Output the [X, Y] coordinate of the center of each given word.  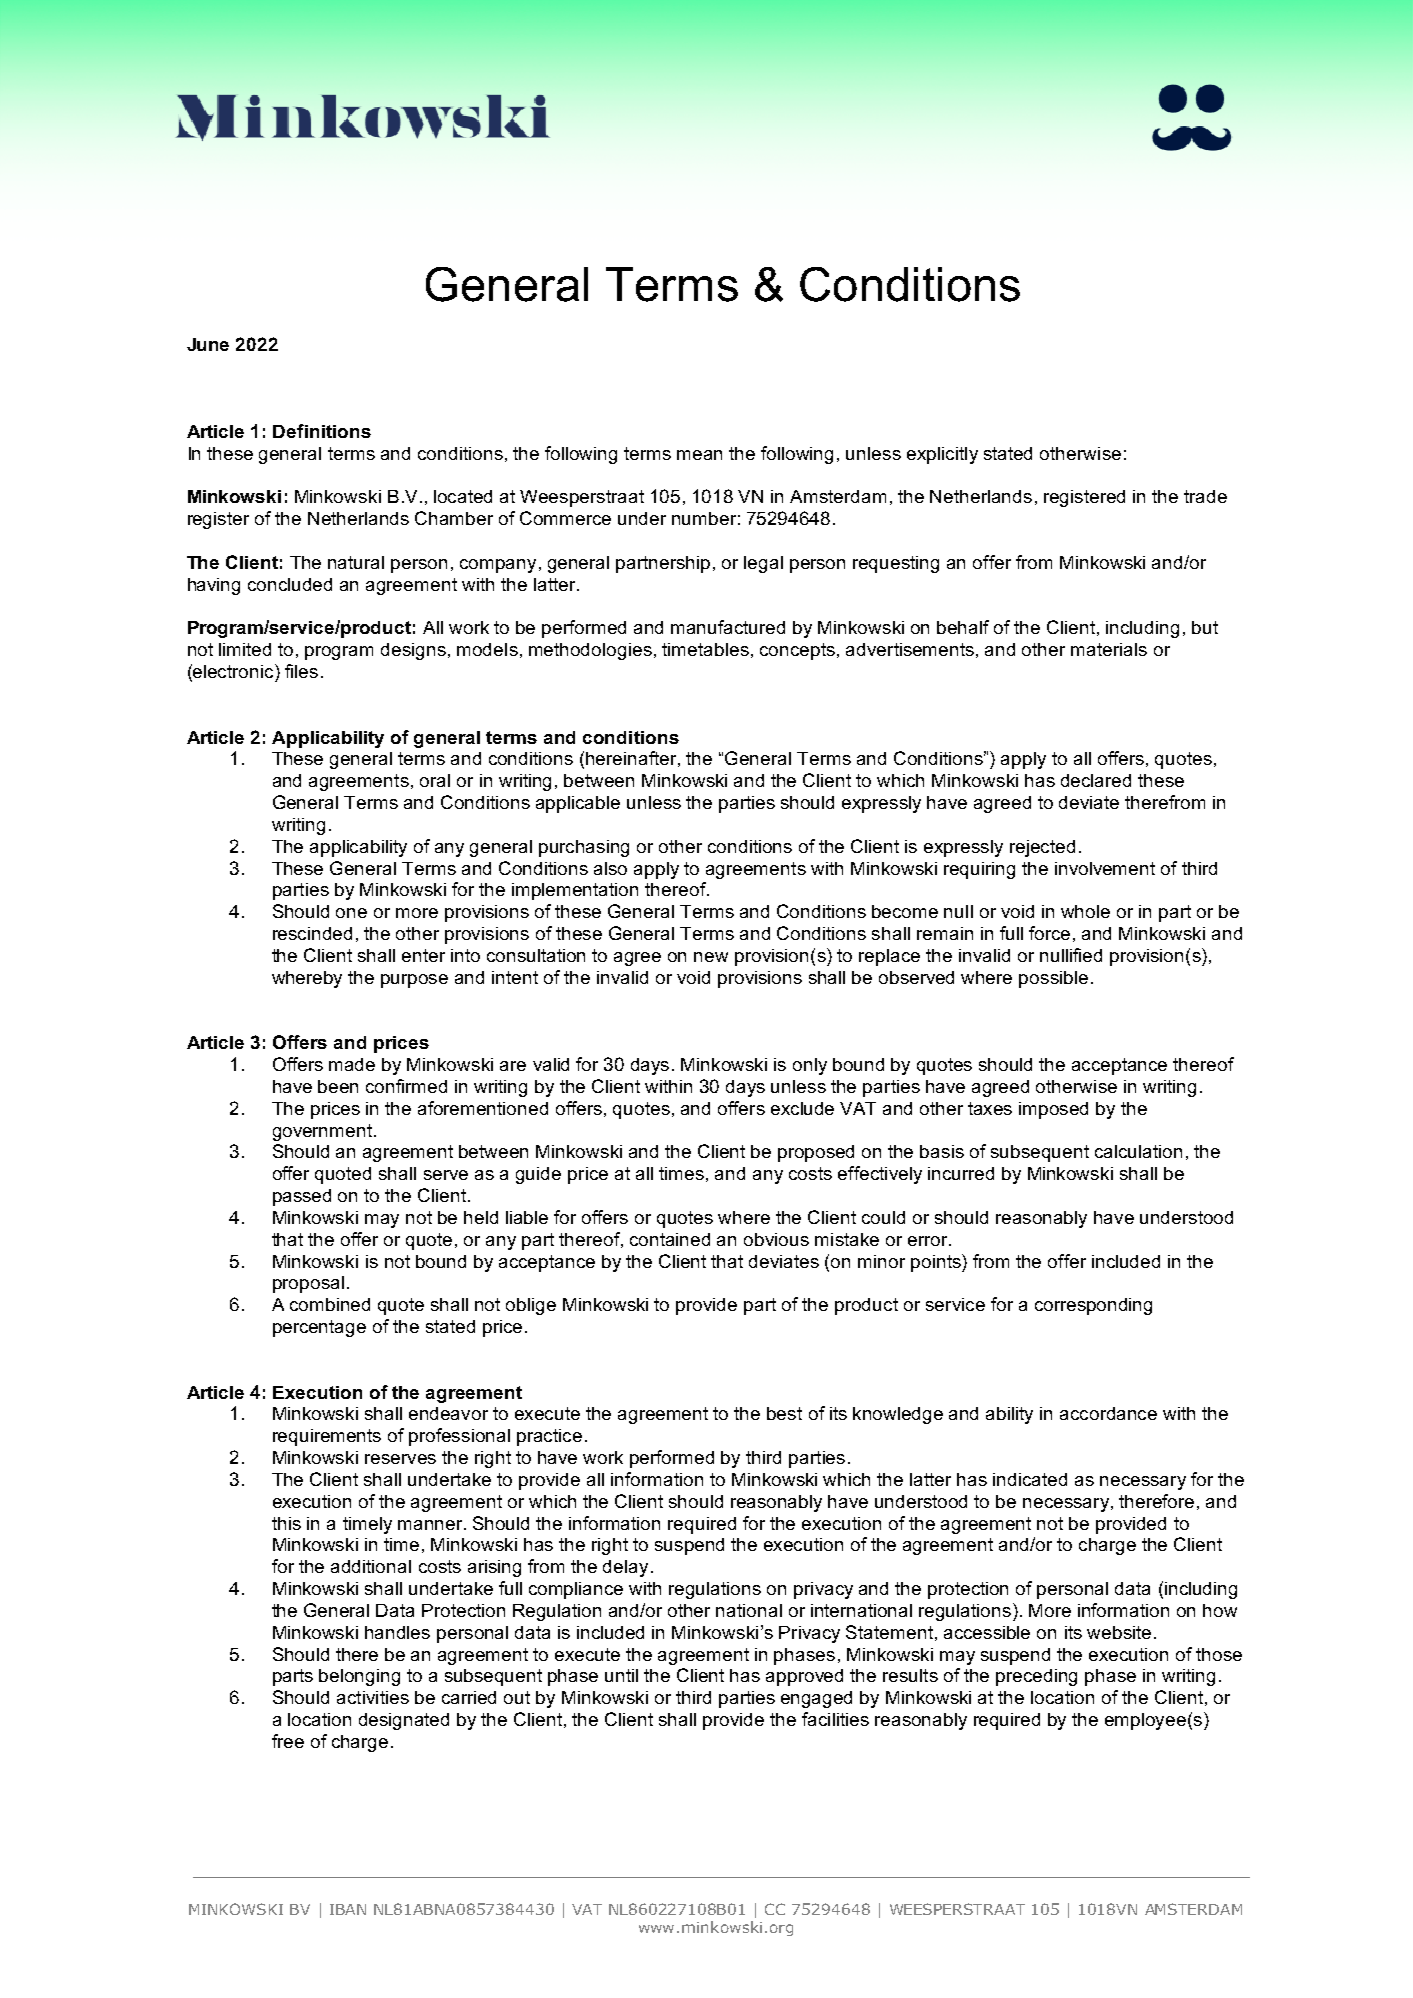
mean [699, 455]
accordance [1108, 1413]
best [784, 1413]
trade [1205, 496]
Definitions [322, 431]
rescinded [312, 933]
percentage [319, 1328]
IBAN [348, 1909]
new [711, 957]
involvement [1105, 868]
